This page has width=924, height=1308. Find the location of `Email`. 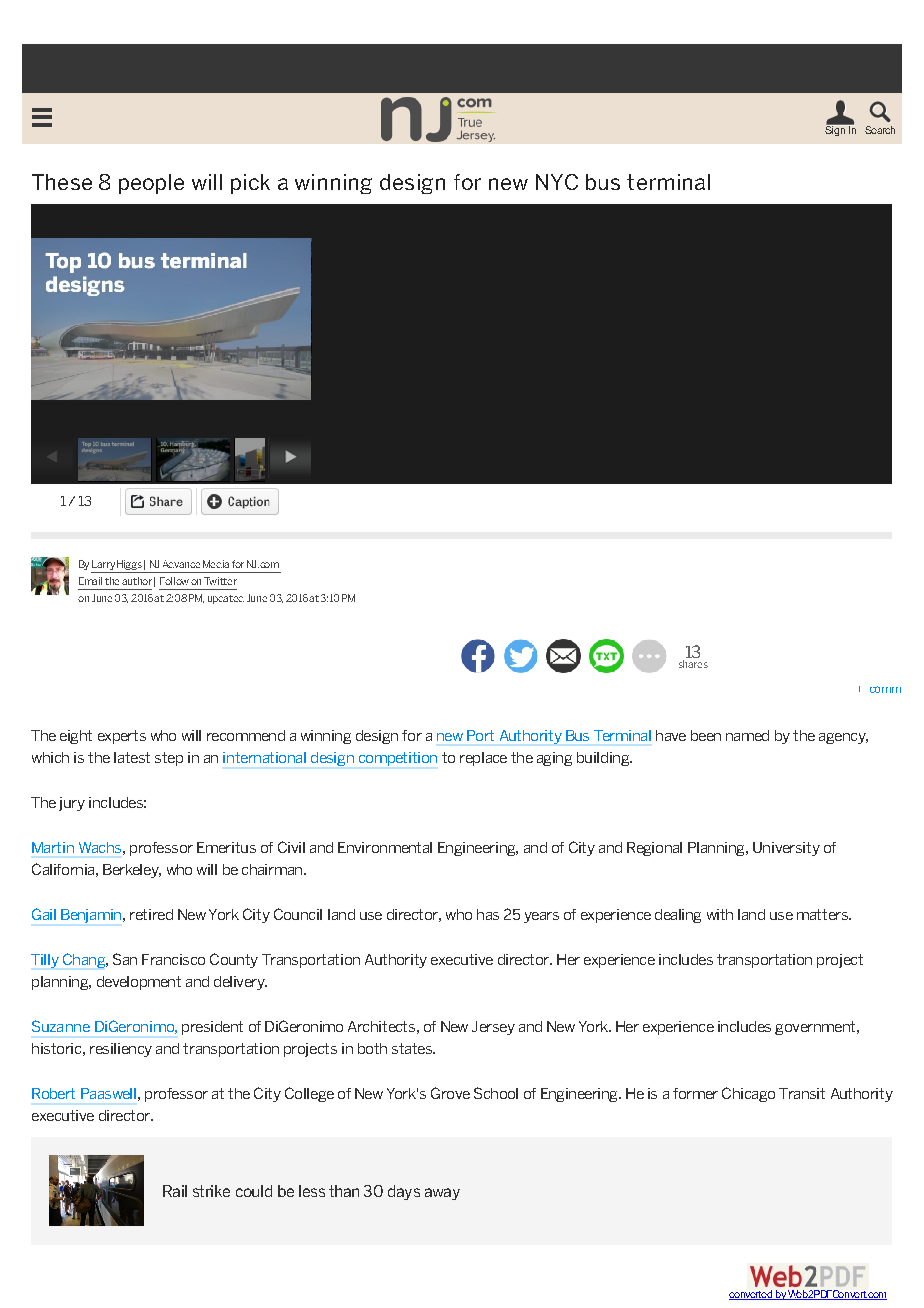

Email is located at coordinates (90, 581).
